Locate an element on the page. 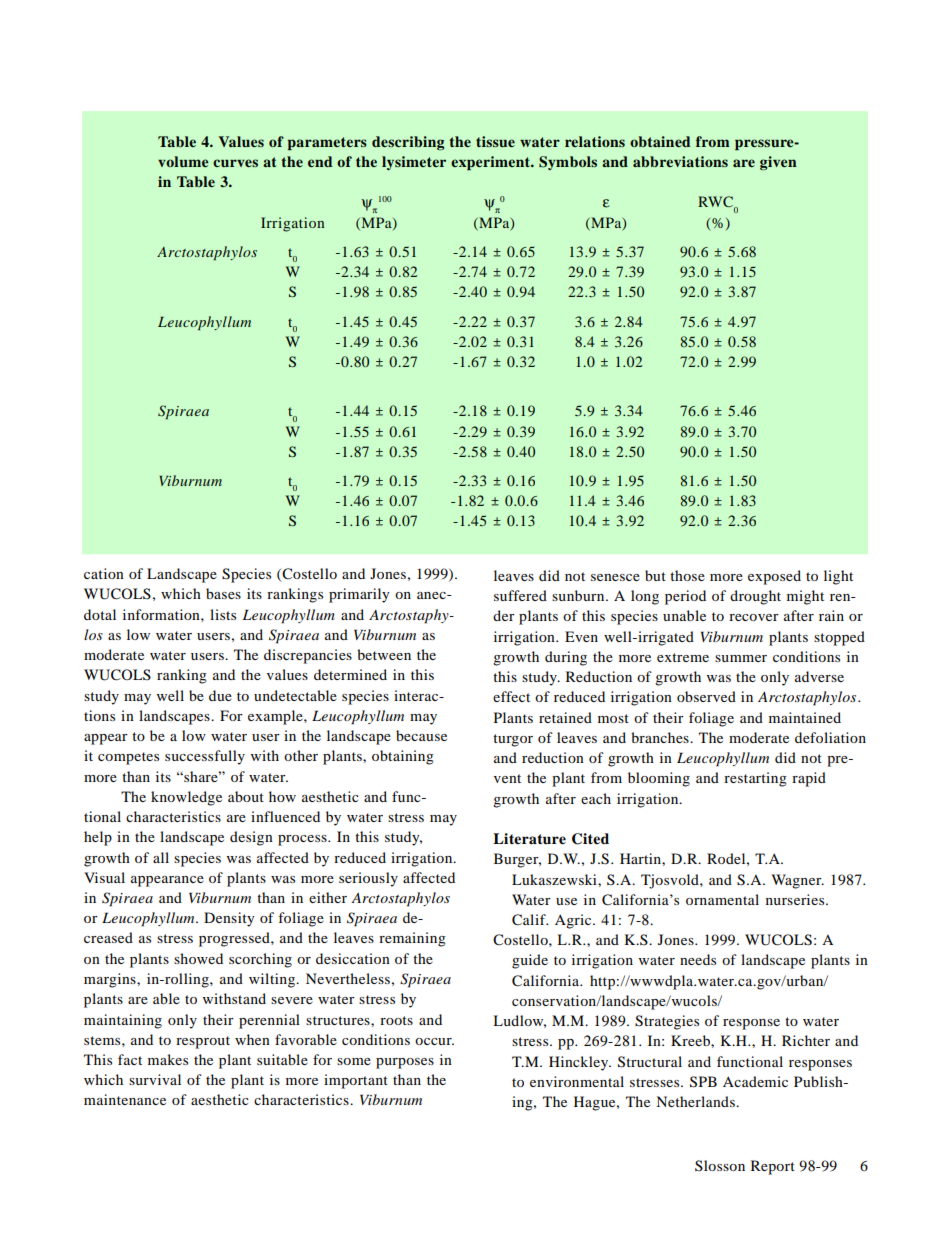 This page has width=952, height=1233. given is located at coordinates (778, 163).
